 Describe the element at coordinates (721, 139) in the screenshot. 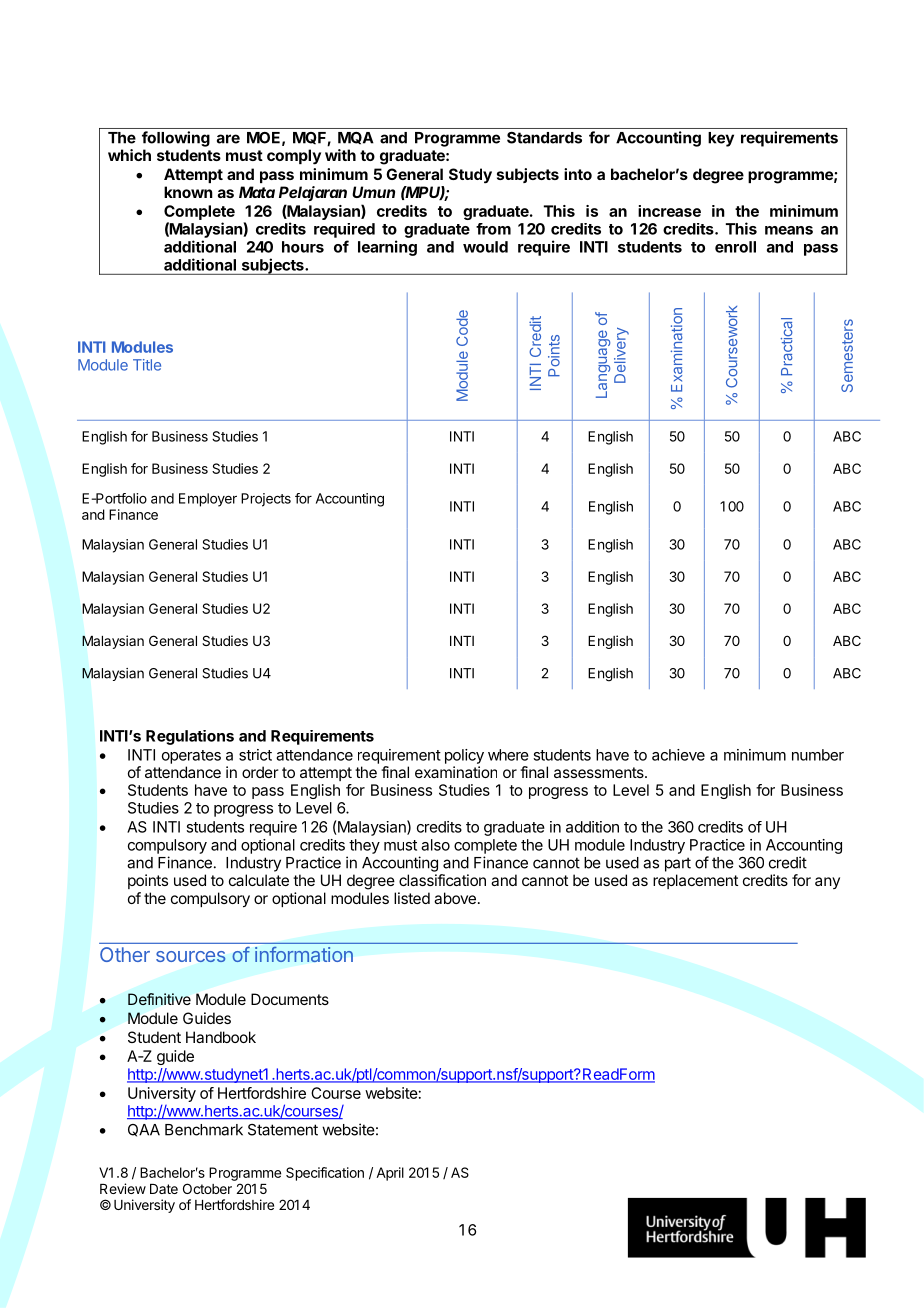

I see `key` at that location.
